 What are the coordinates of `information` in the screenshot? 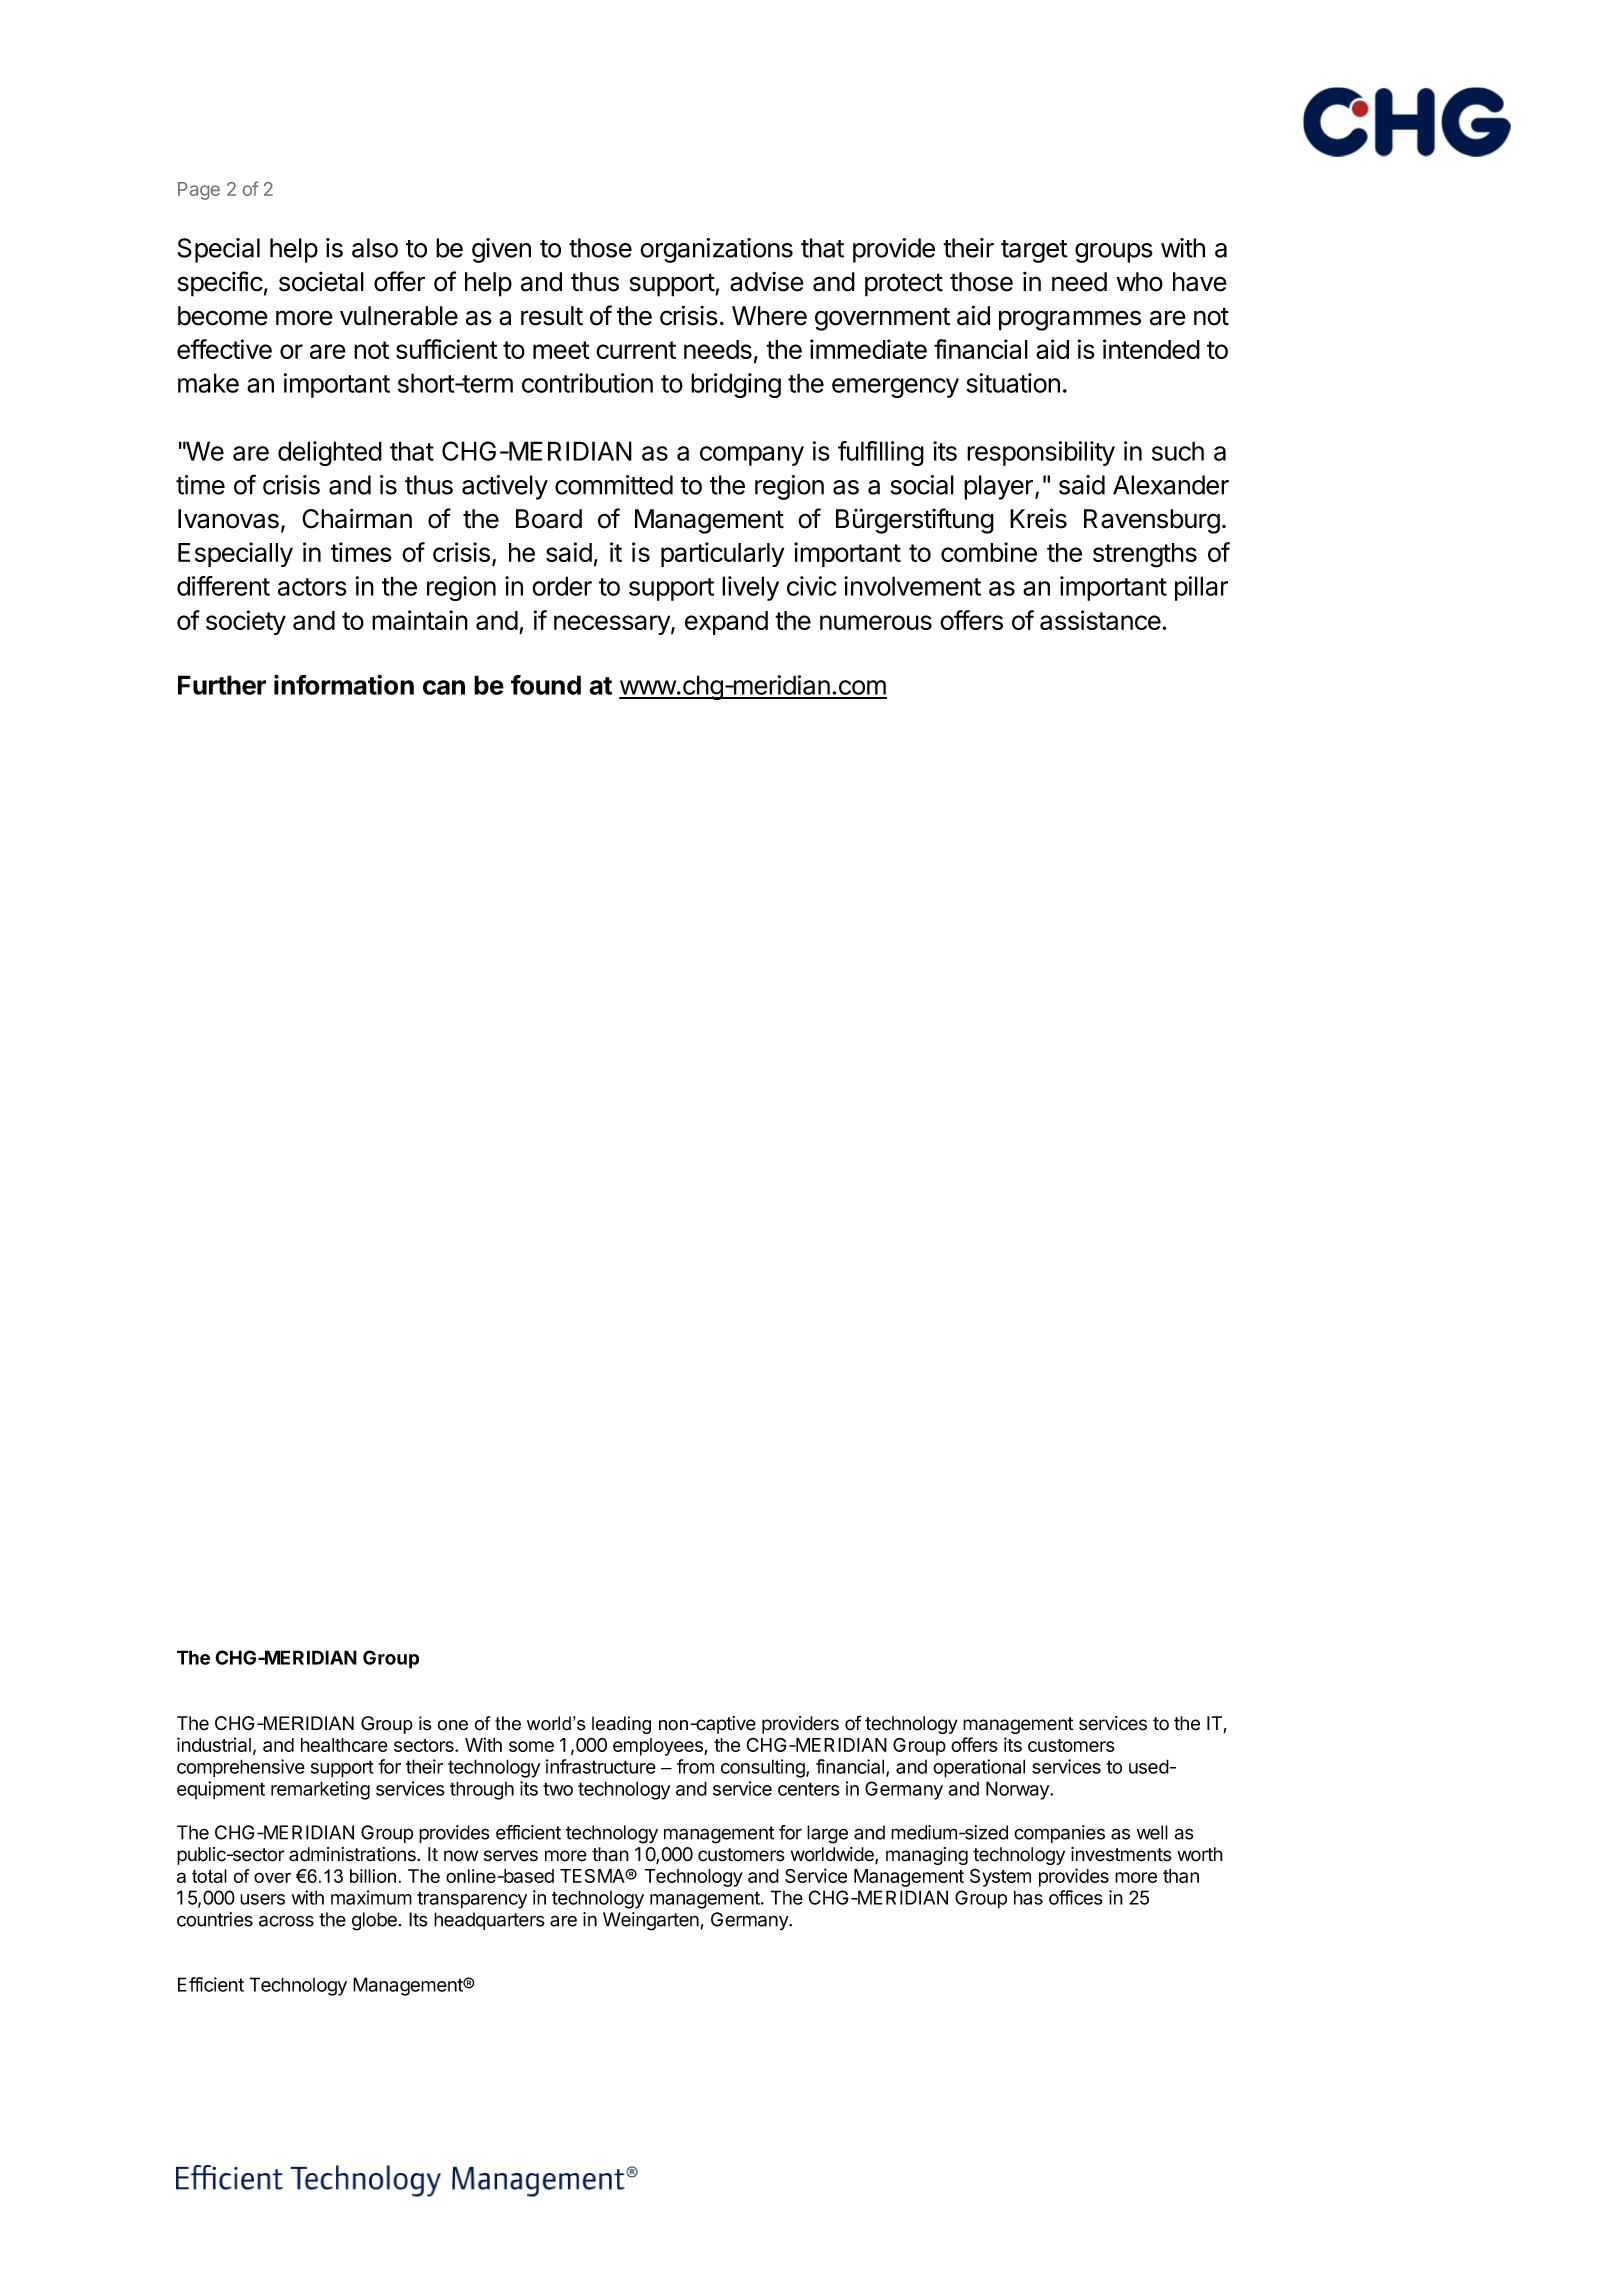 It's located at (344, 684).
